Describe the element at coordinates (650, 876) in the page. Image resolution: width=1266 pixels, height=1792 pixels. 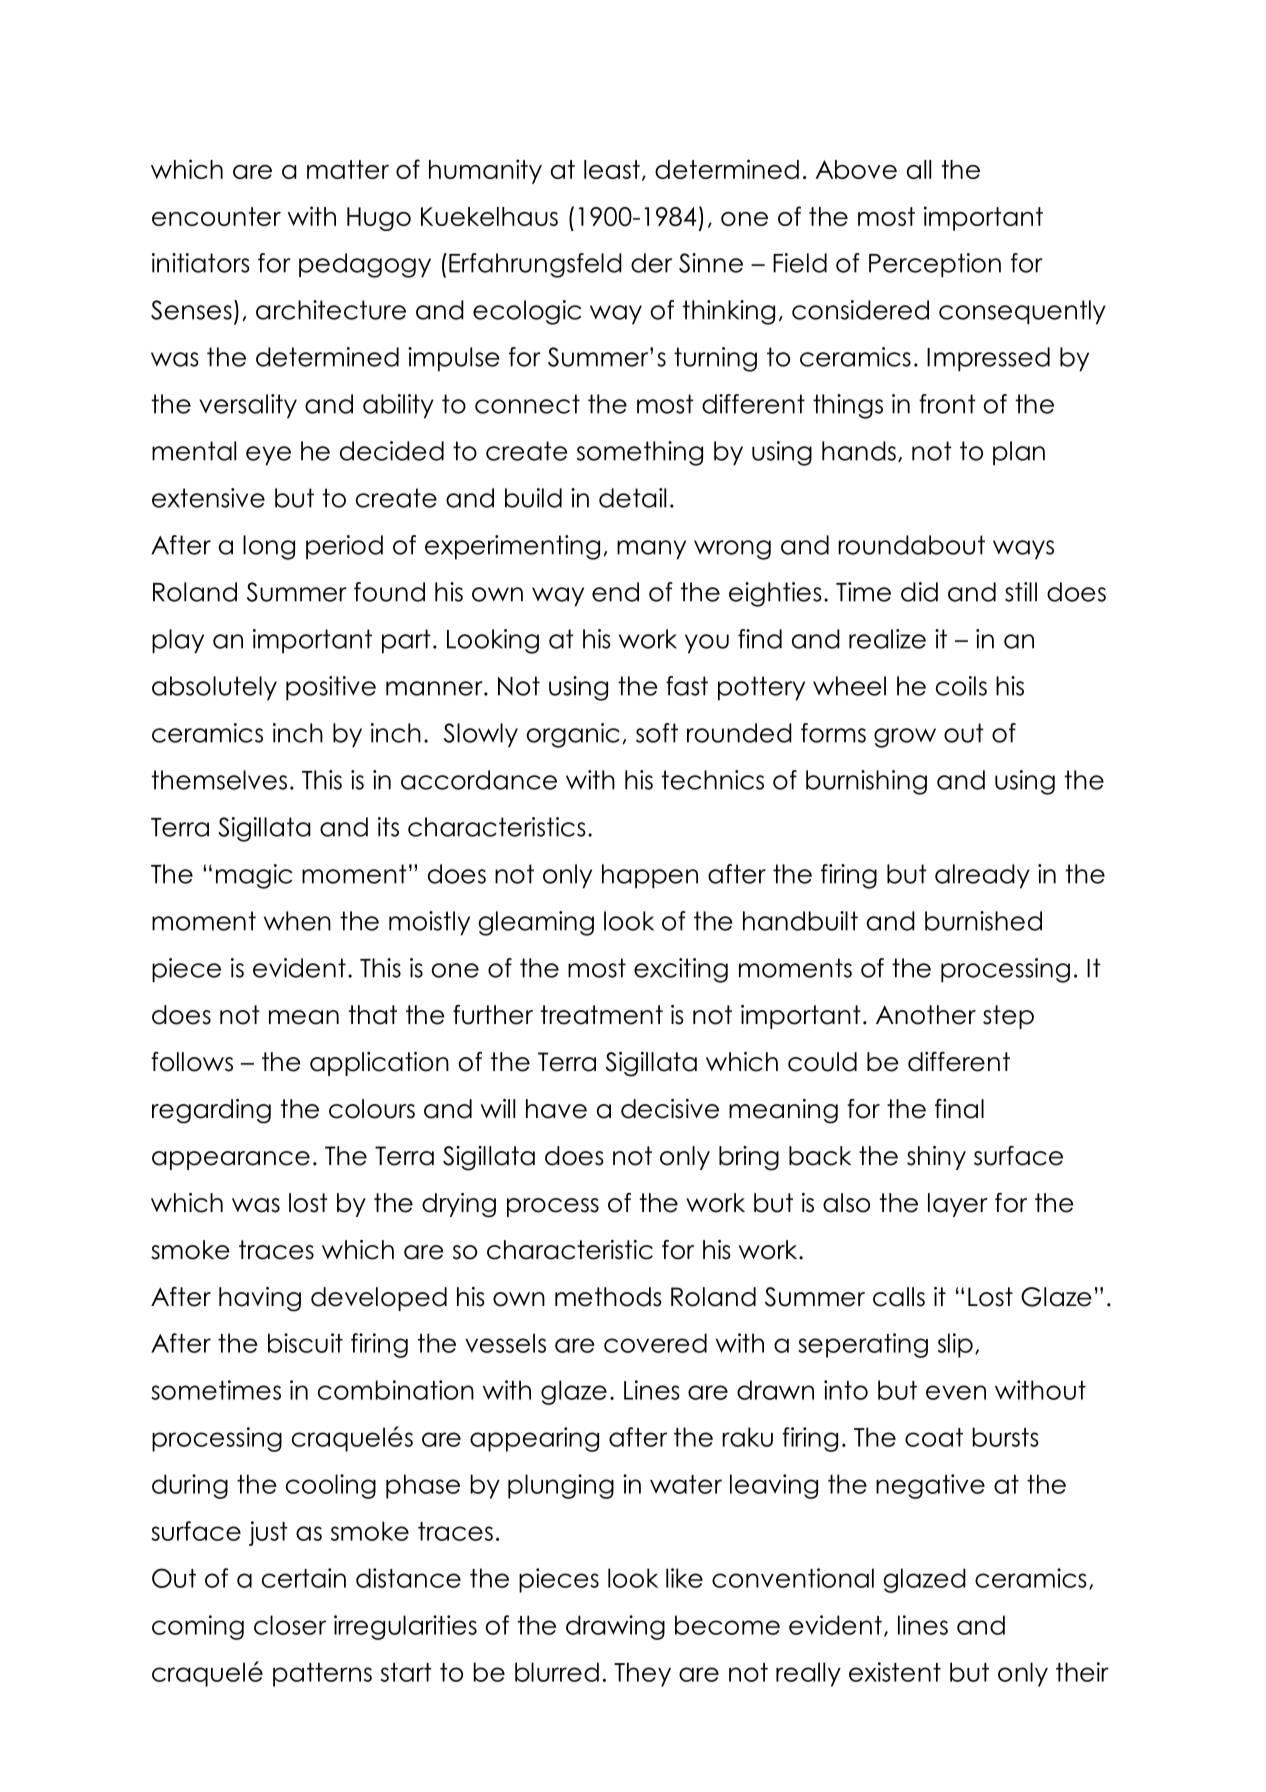
I see `happen` at that location.
